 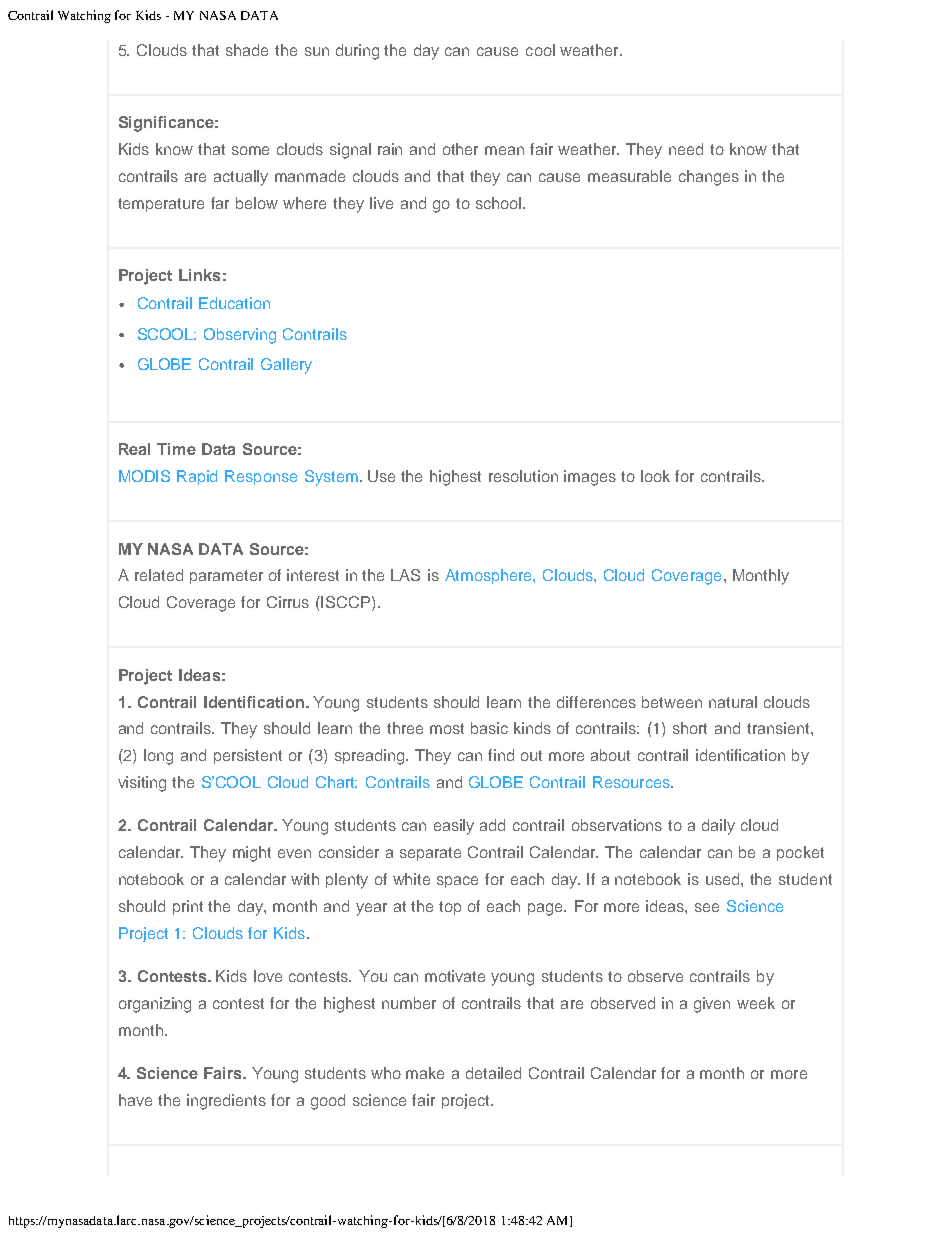 I want to click on shade, so click(x=247, y=50).
